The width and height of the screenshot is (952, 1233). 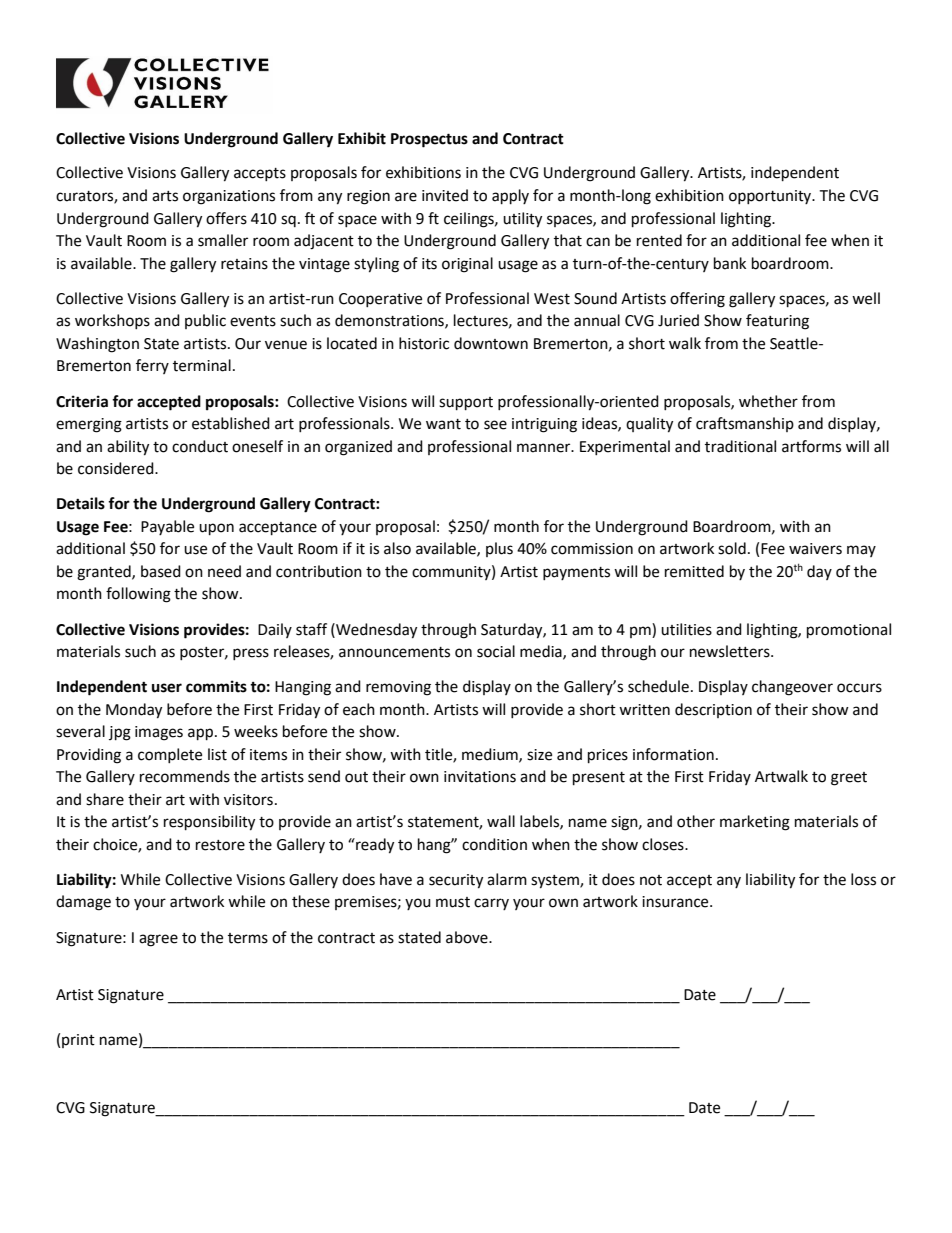 What do you see at coordinates (78, 1041) in the screenshot?
I see `print` at bounding box center [78, 1041].
